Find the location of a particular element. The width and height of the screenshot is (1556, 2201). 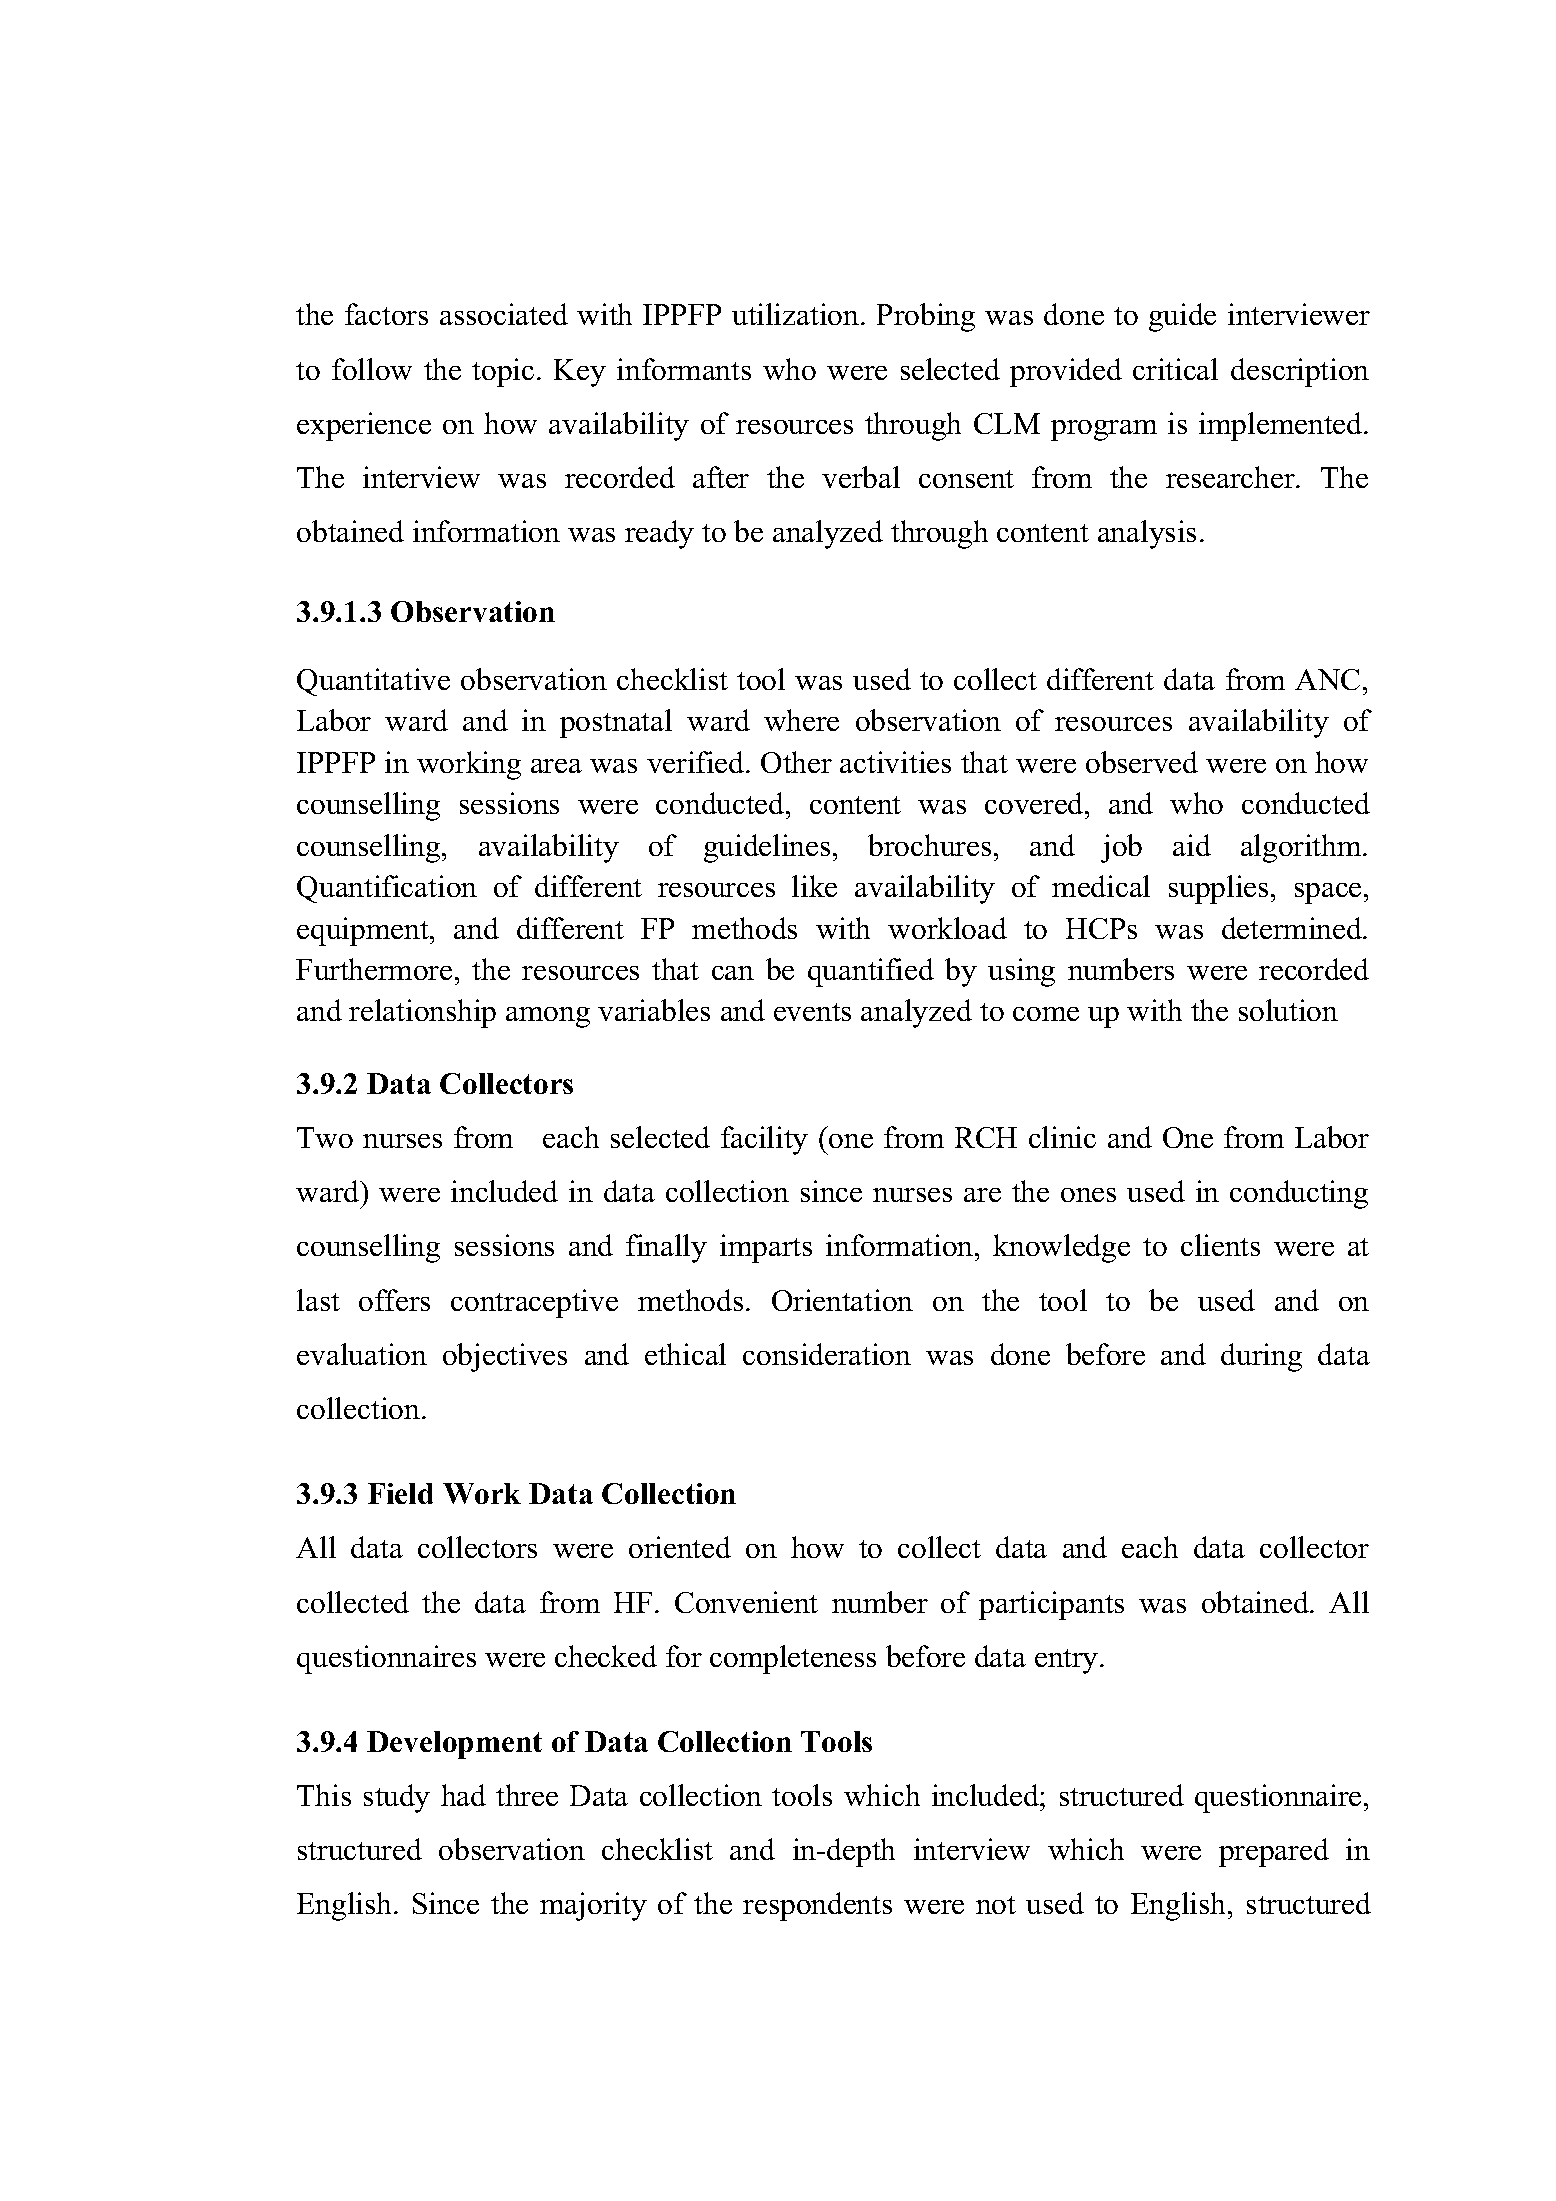

respondents is located at coordinates (817, 1906).
